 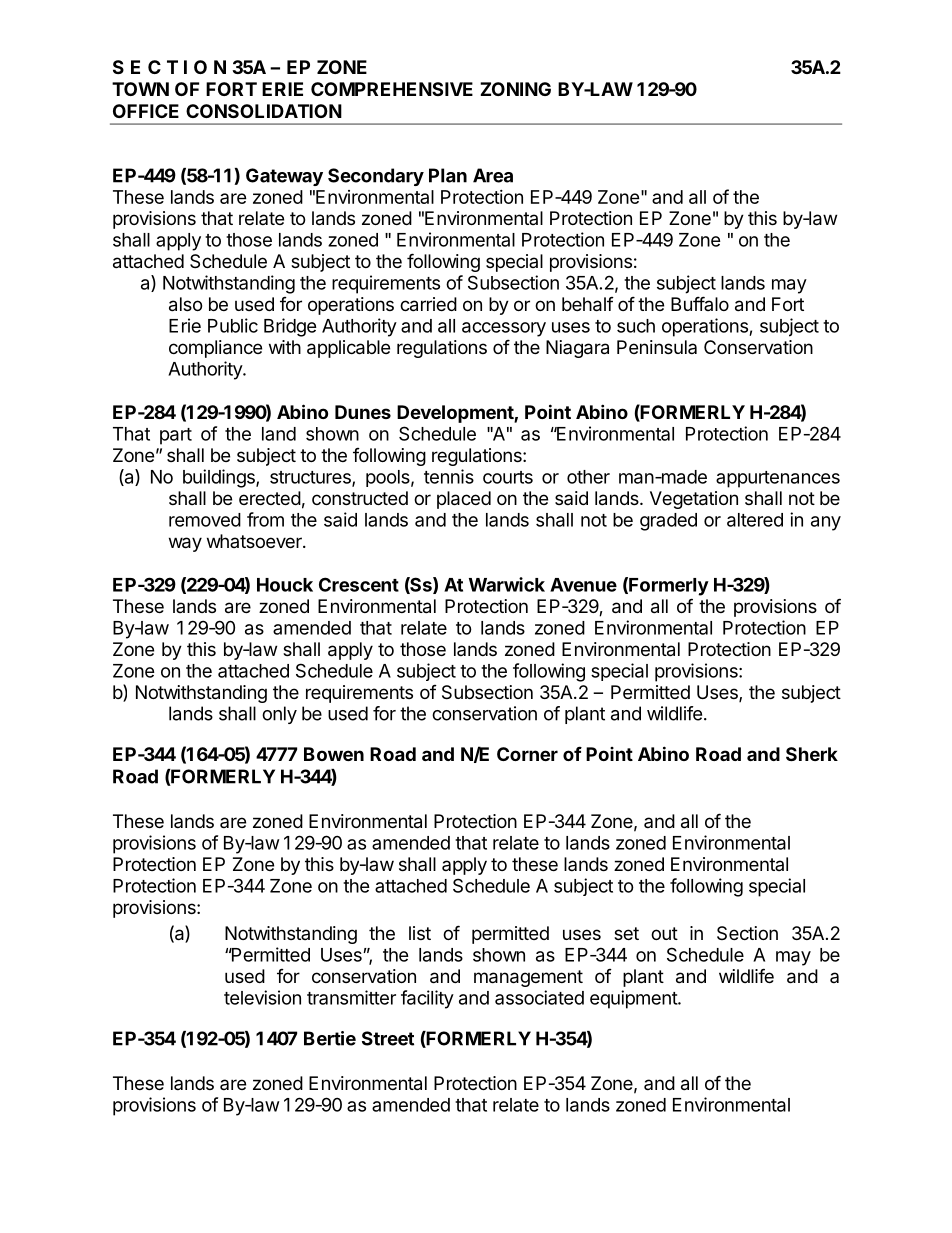 What do you see at coordinates (262, 997) in the screenshot?
I see `television` at bounding box center [262, 997].
